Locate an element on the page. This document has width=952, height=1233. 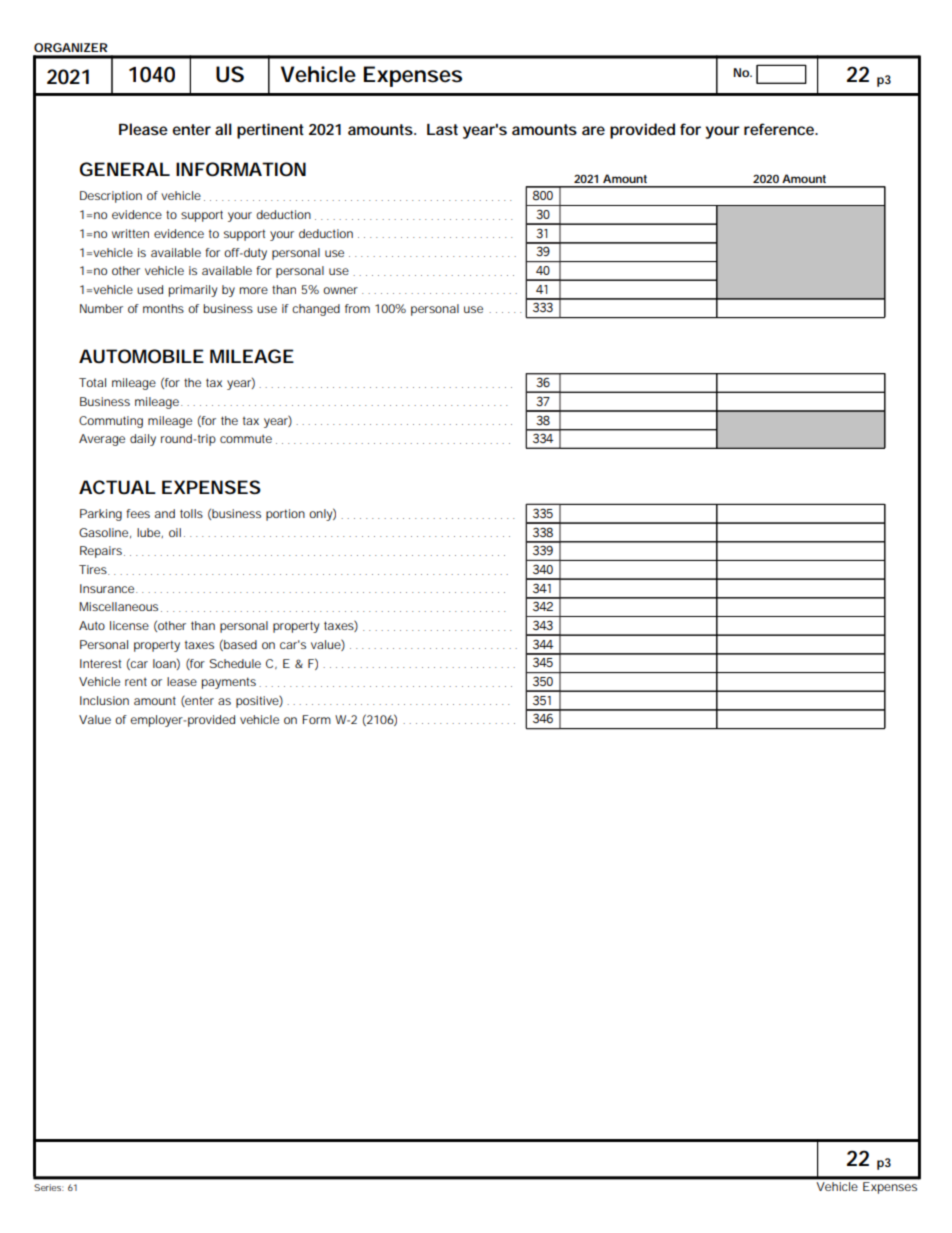
Schedule is located at coordinates (235, 663).
